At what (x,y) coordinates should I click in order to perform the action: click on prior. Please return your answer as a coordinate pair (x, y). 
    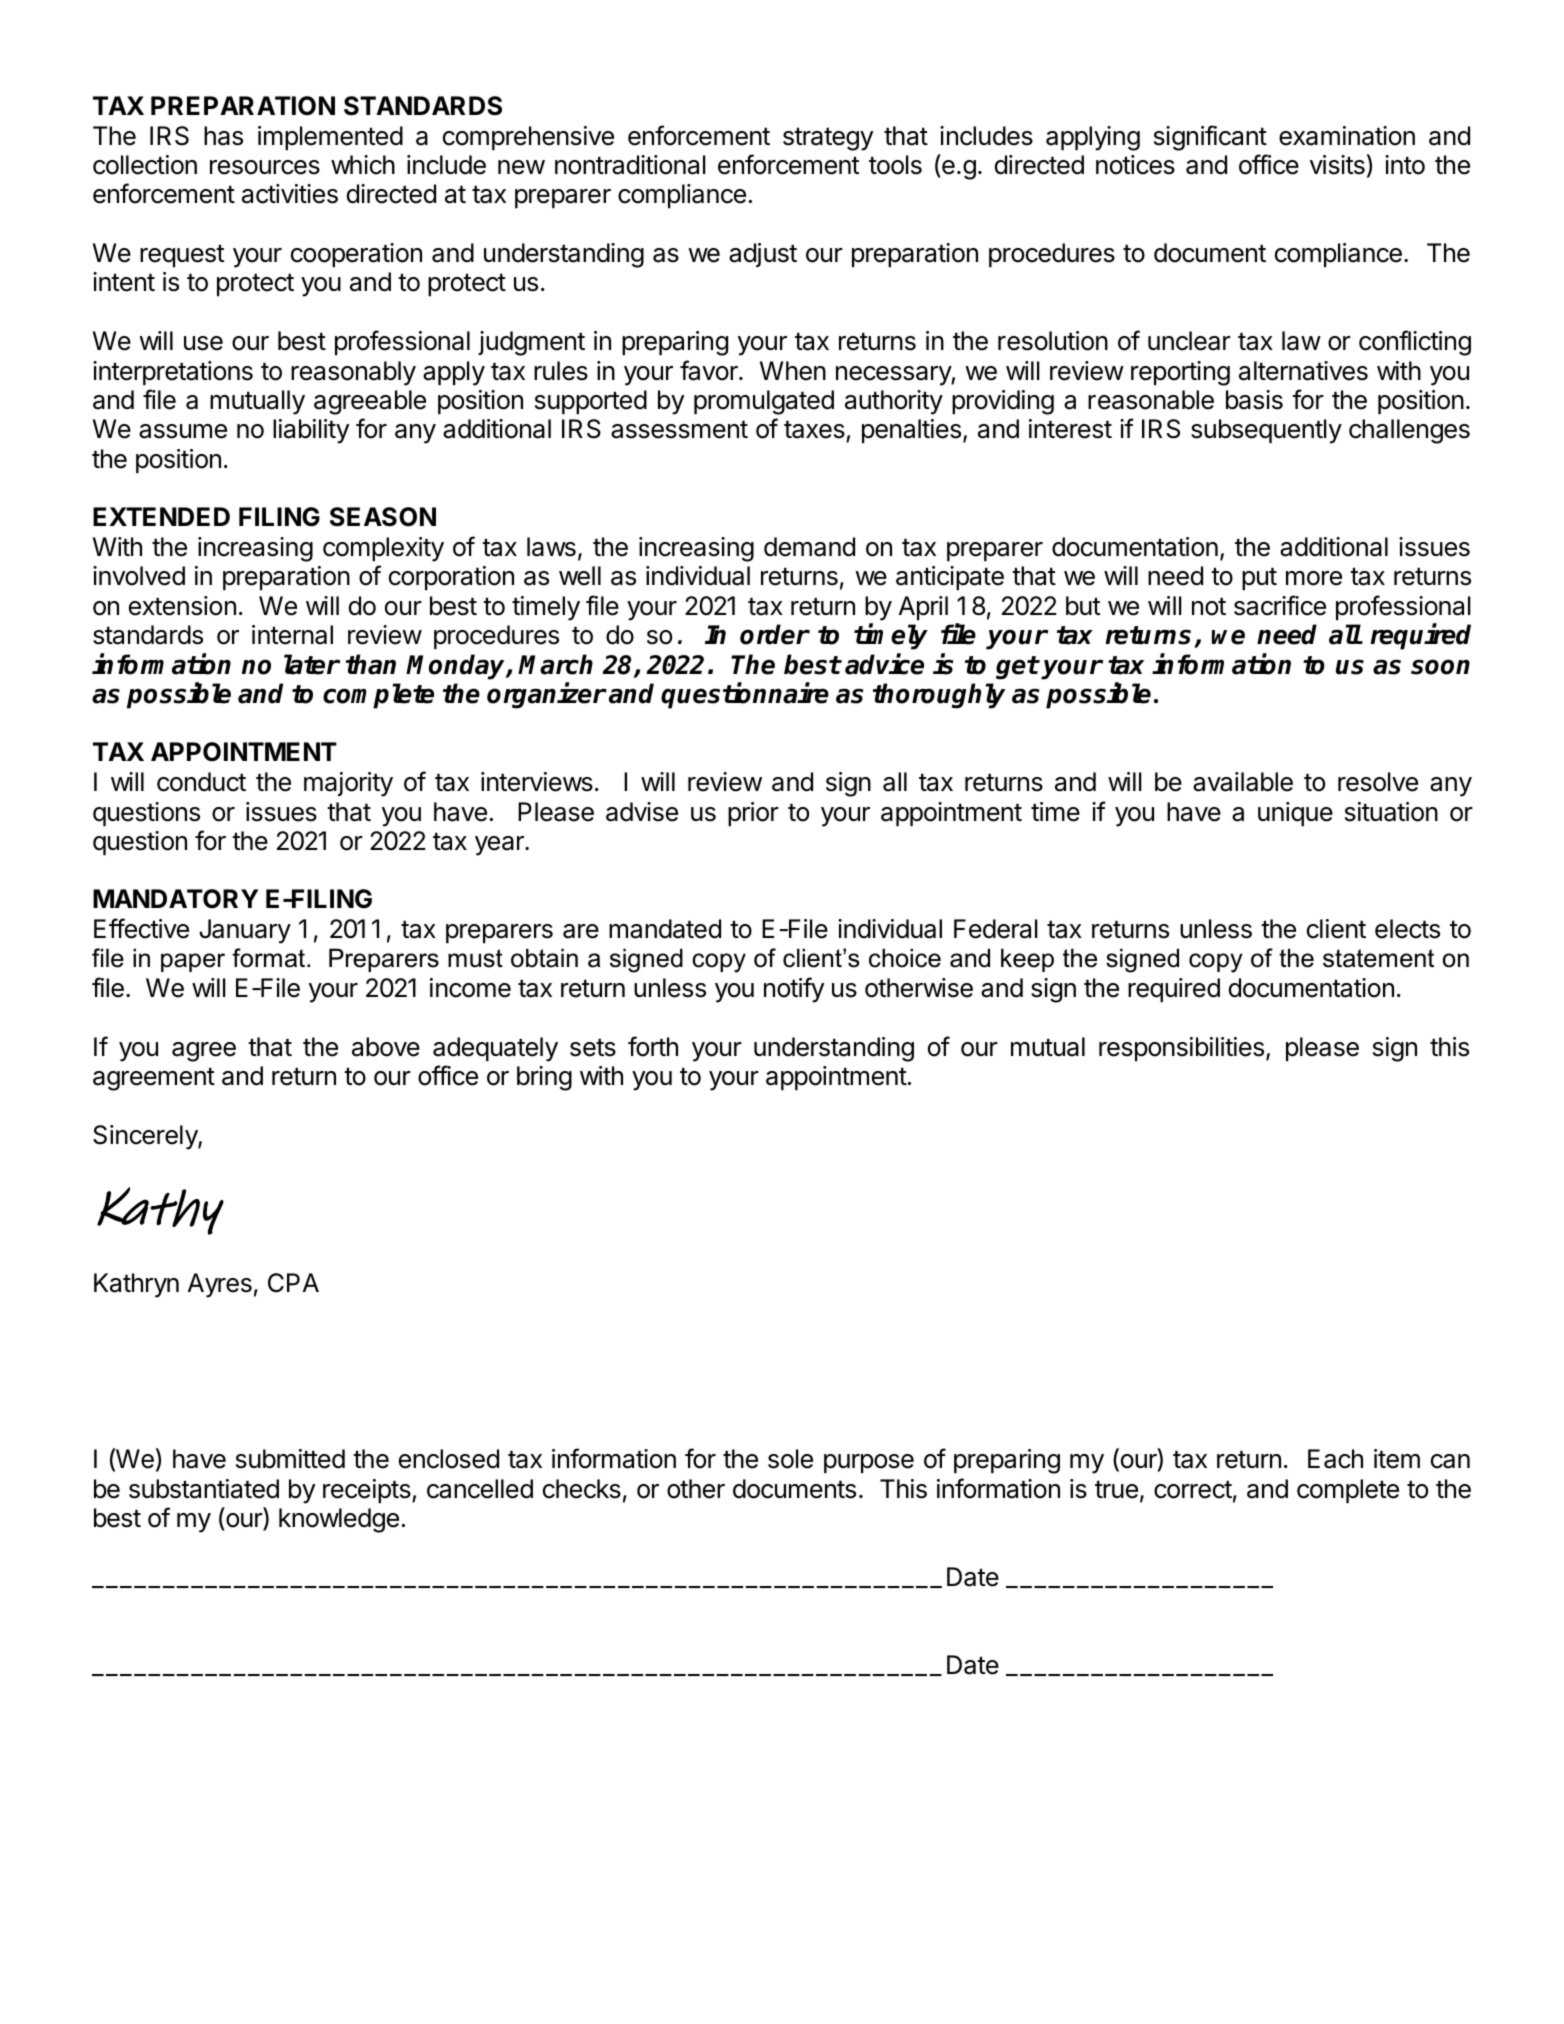
    Looking at the image, I should click on (753, 814).
